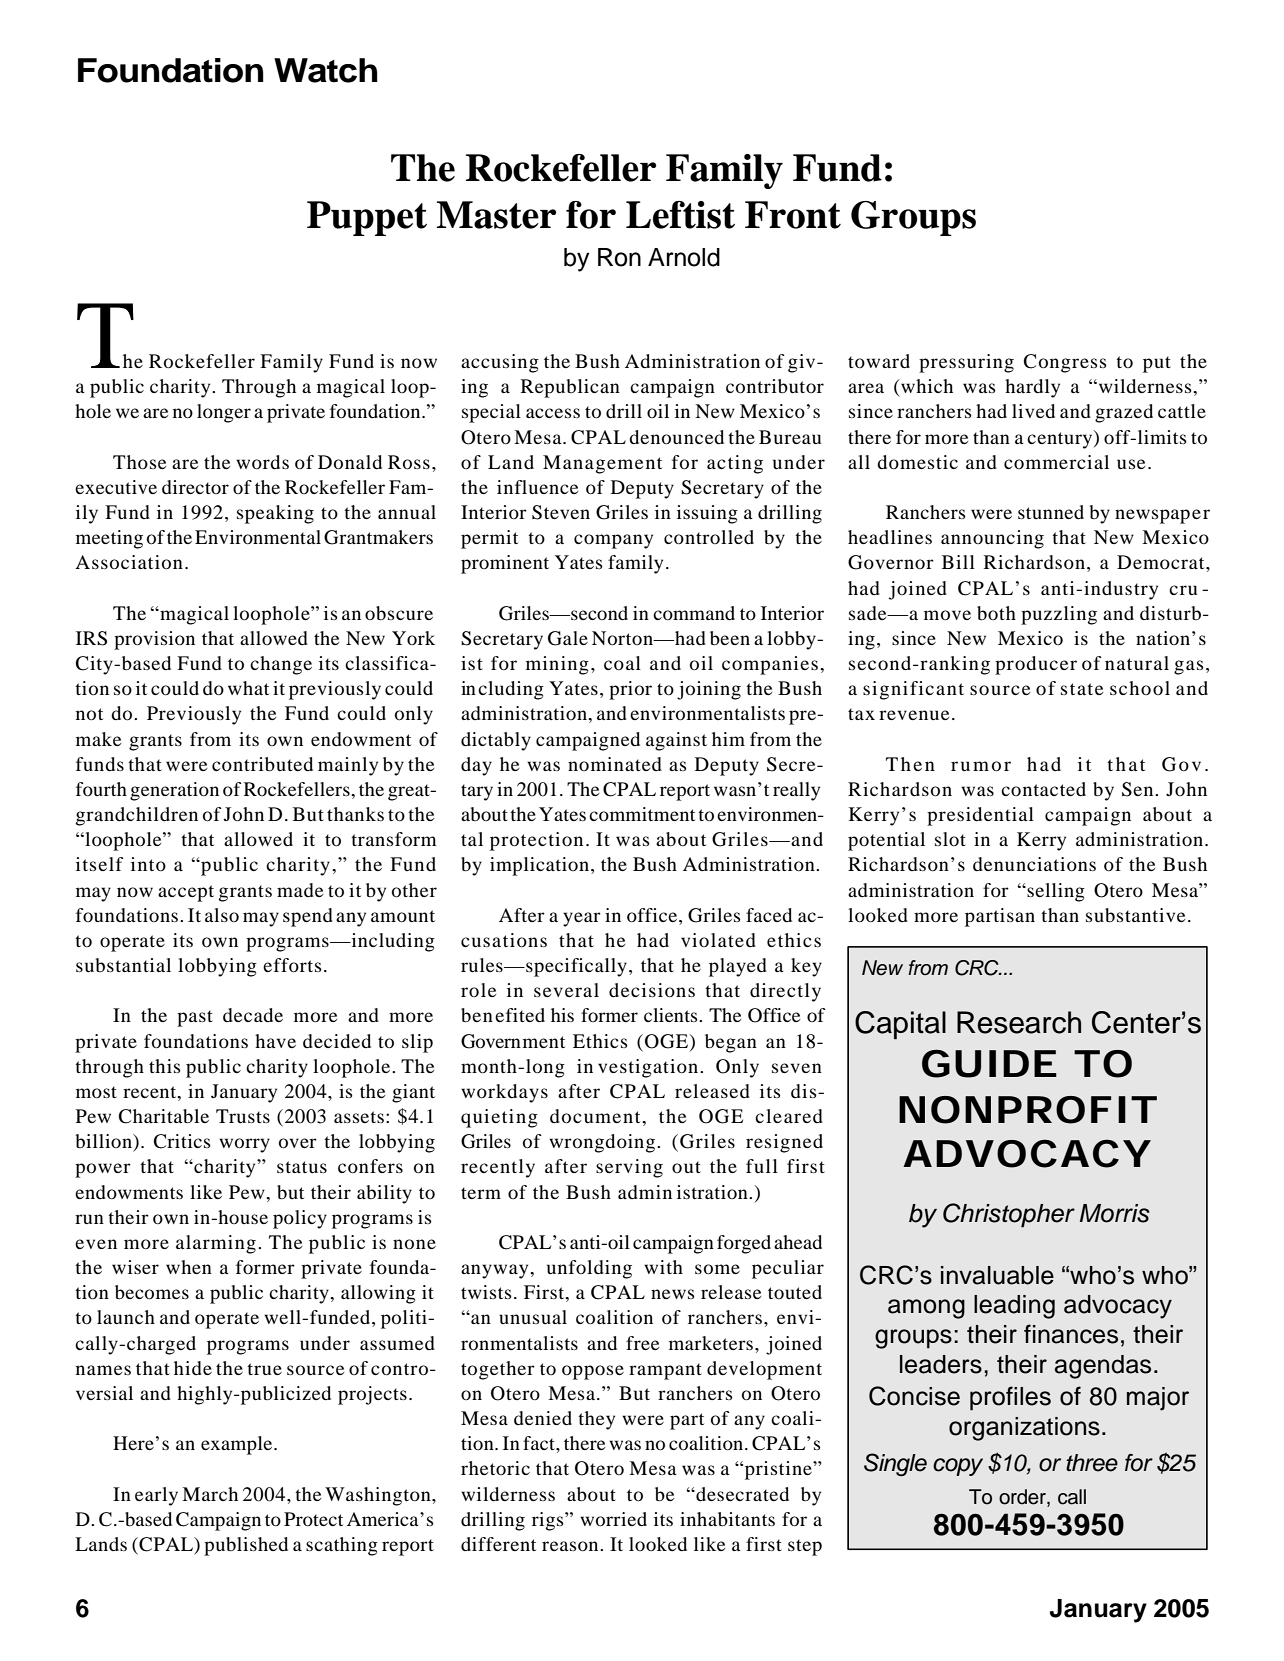 The height and width of the screenshot is (1661, 1284). What do you see at coordinates (326, 70) in the screenshot?
I see `Watch` at bounding box center [326, 70].
